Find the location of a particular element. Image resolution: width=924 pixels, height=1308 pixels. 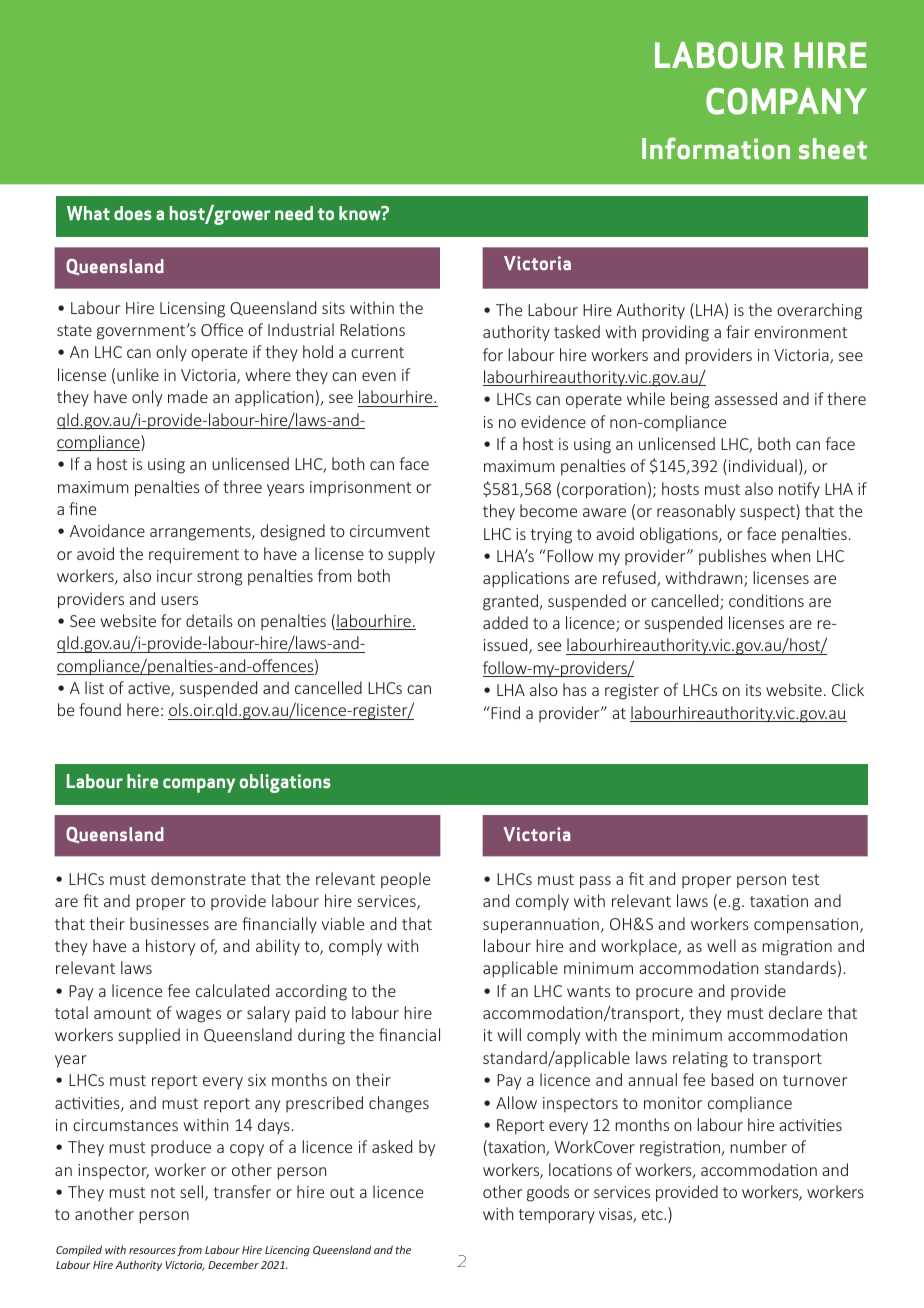

made is located at coordinates (188, 396).
